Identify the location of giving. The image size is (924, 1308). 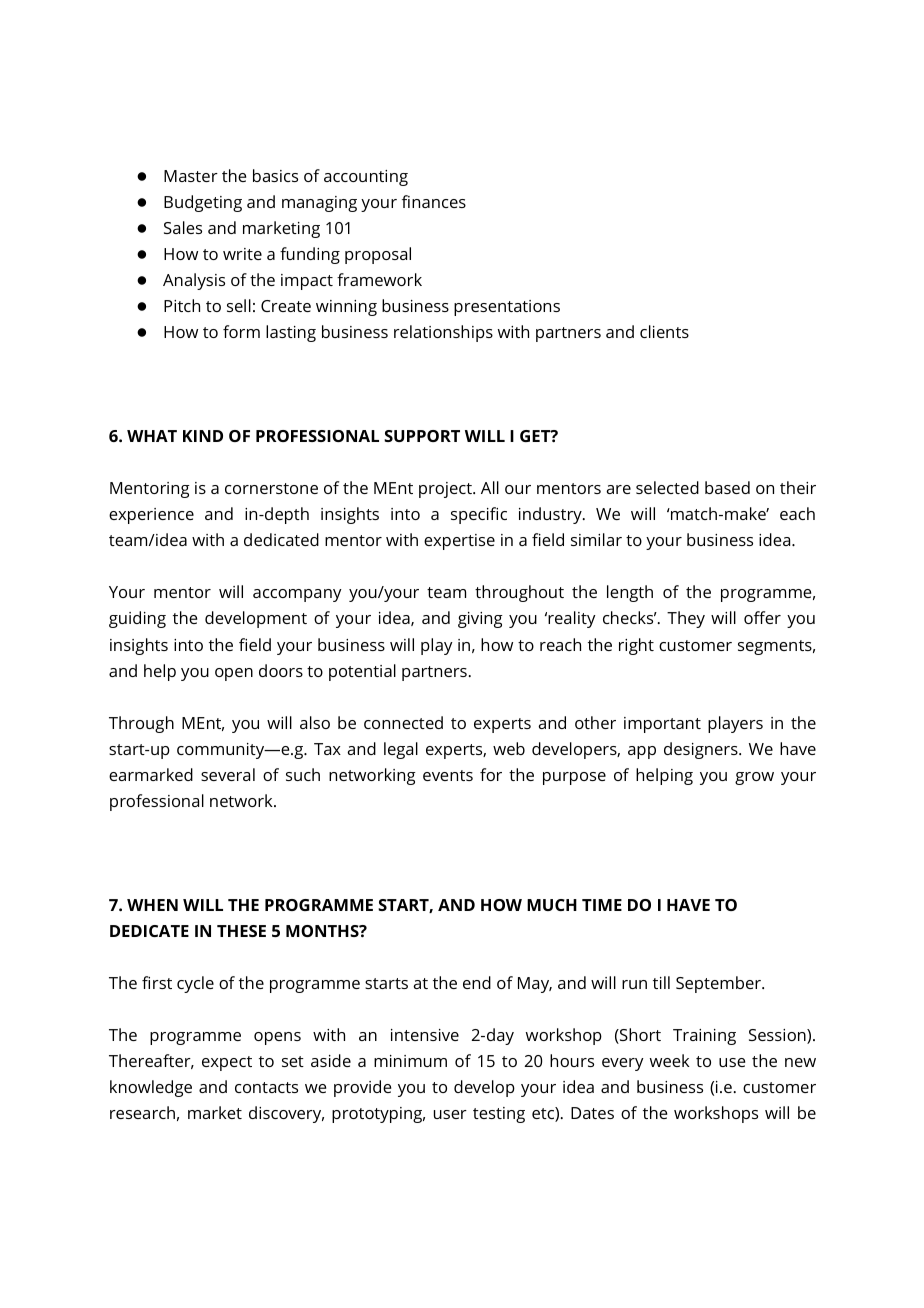
(480, 620).
